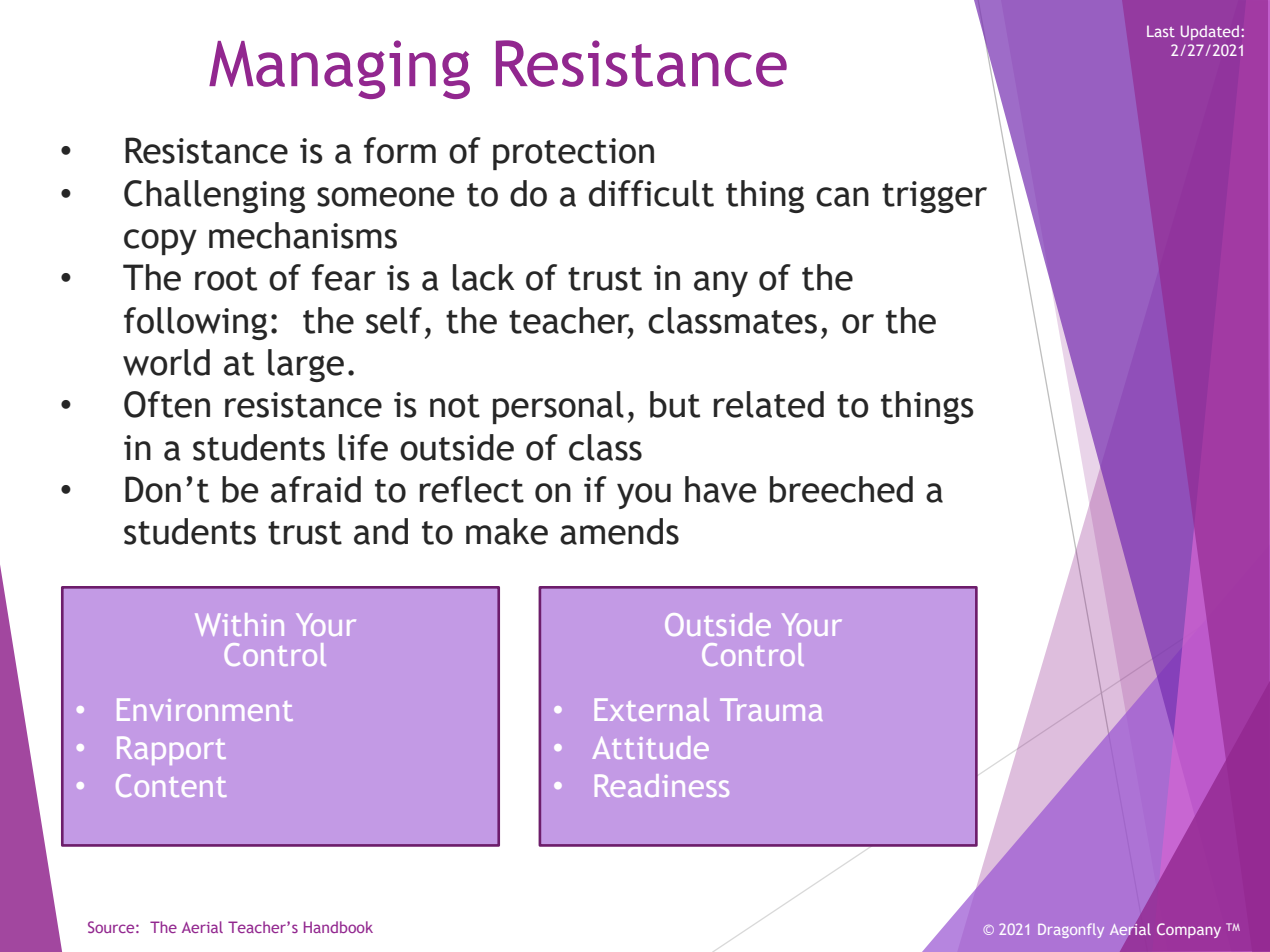  Describe the element at coordinates (651, 747) in the screenshot. I see `Attitude` at that location.
